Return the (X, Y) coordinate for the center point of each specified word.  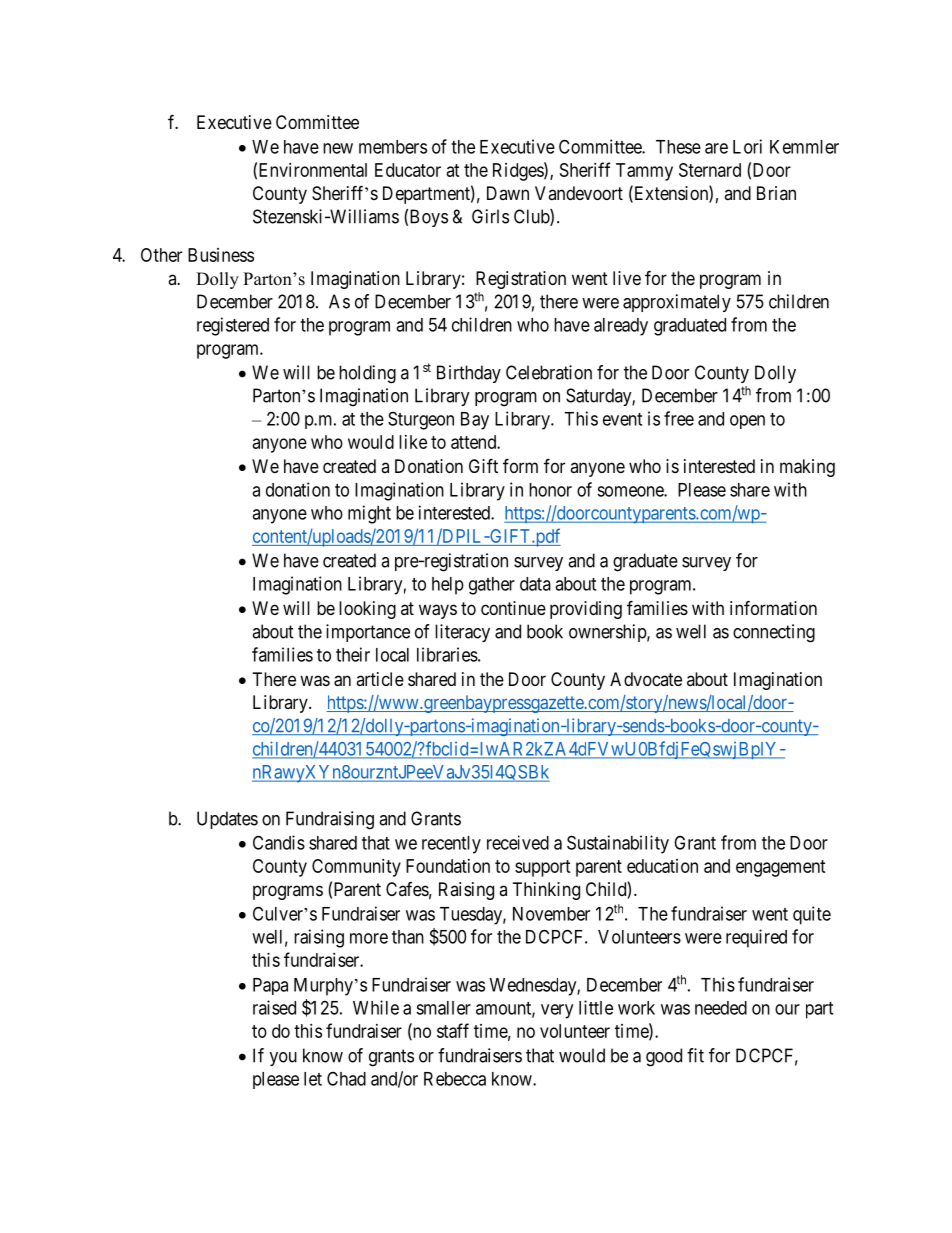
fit (695, 1055)
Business (221, 255)
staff (453, 1030)
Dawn (508, 193)
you (283, 1059)
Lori (747, 146)
